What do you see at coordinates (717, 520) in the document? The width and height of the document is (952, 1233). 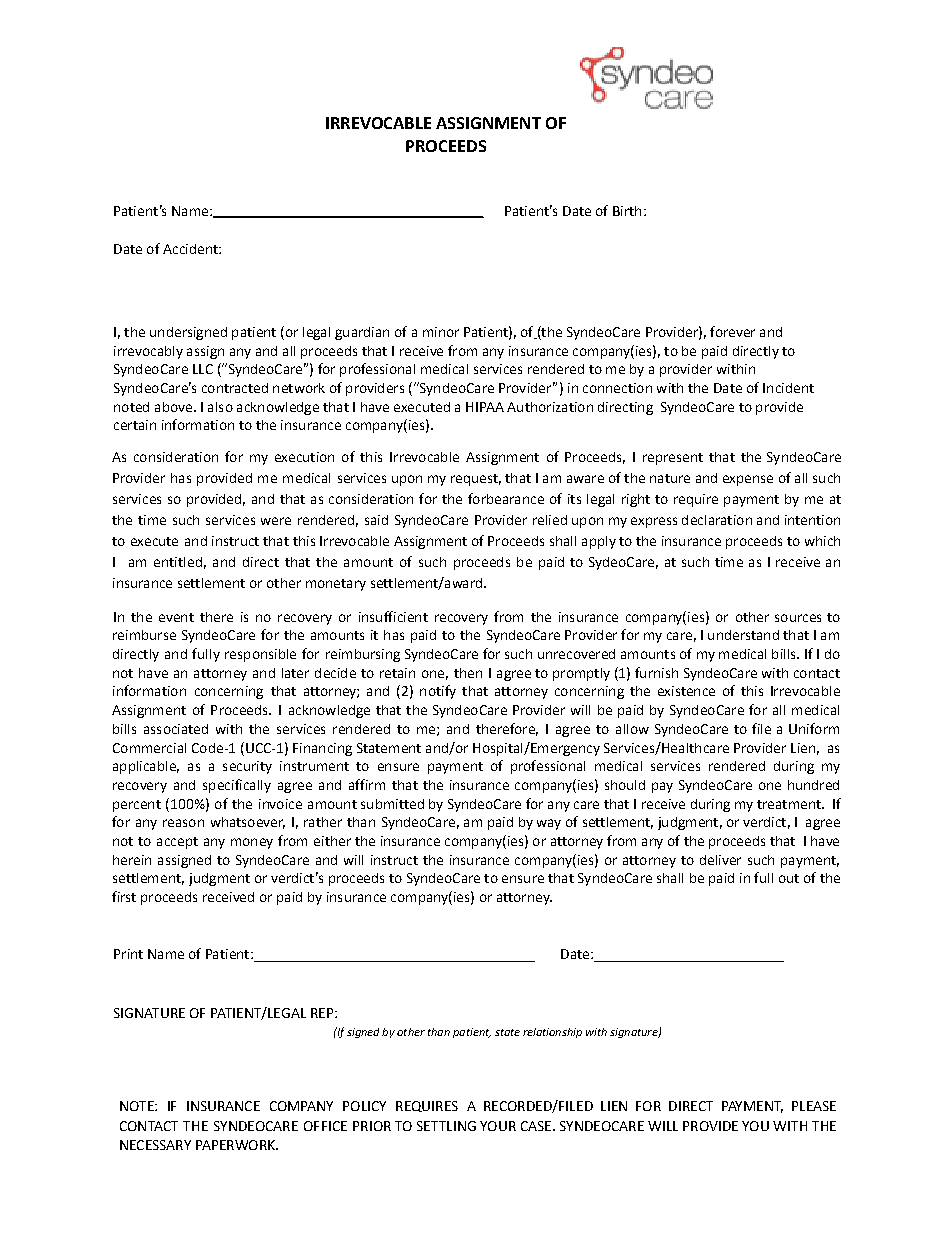 I see `declaration` at bounding box center [717, 520].
